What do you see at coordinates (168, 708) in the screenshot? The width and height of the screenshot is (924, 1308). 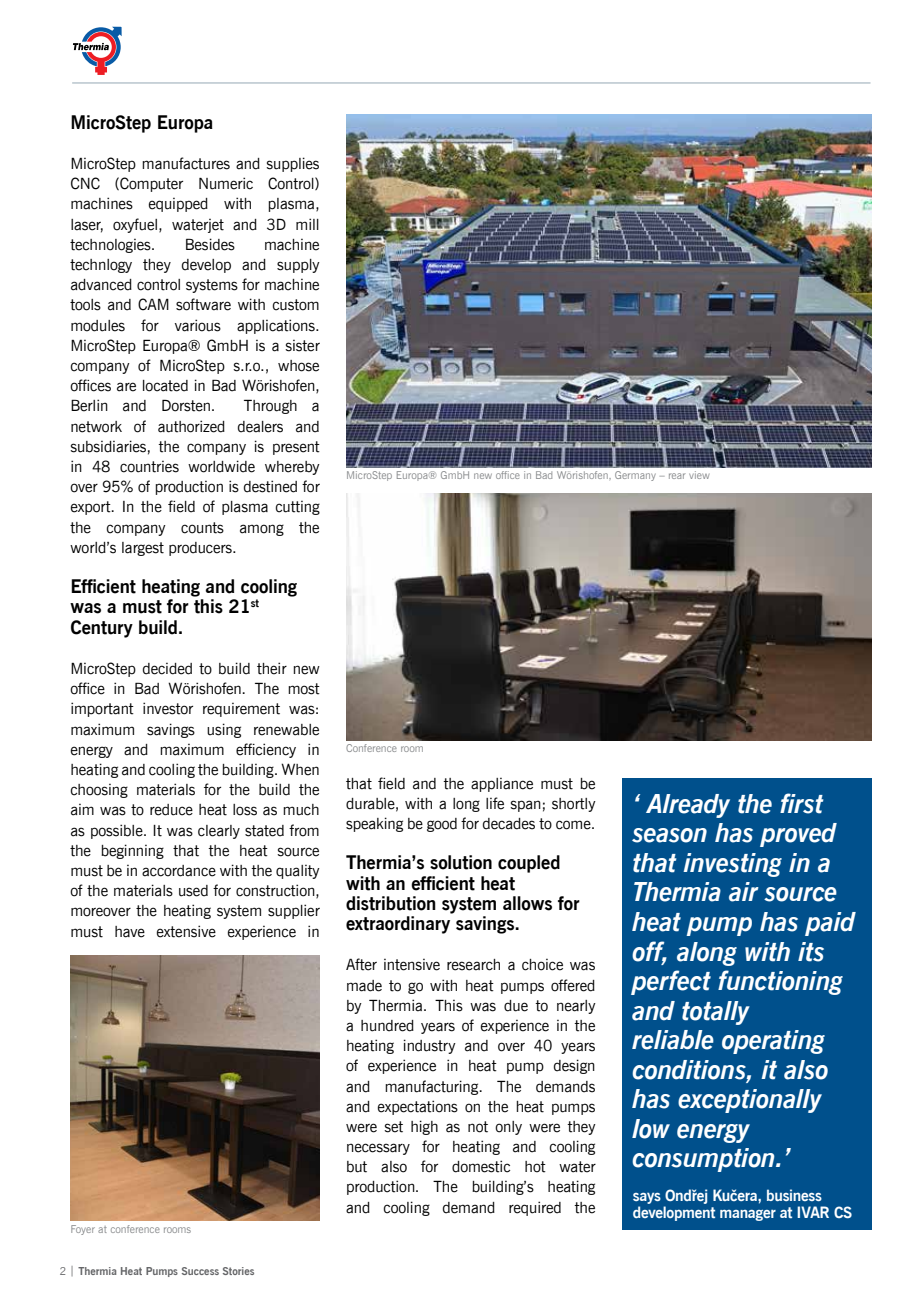 I see `investor` at bounding box center [168, 708].
